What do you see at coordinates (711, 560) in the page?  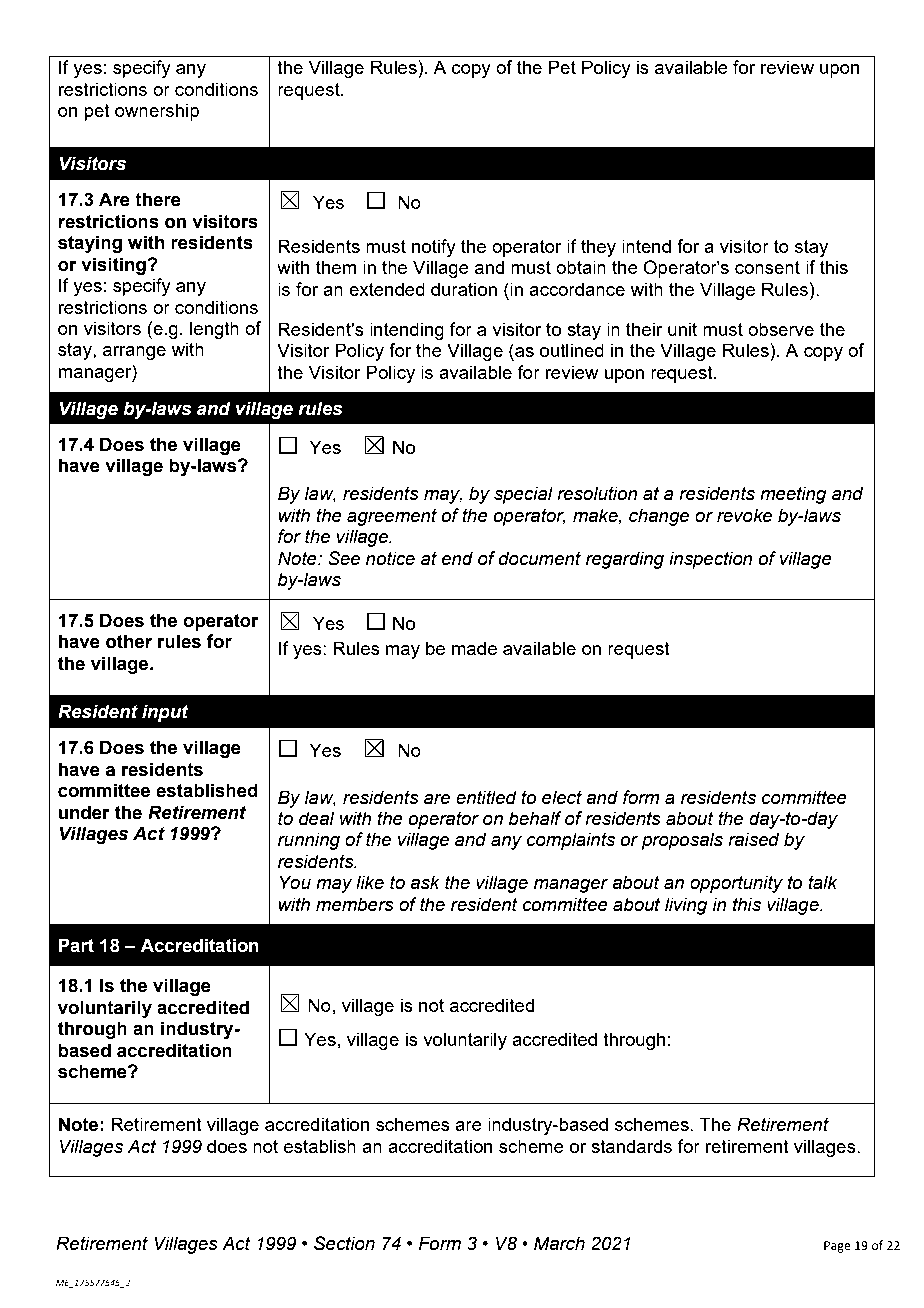 I see `inspection` at bounding box center [711, 560].
